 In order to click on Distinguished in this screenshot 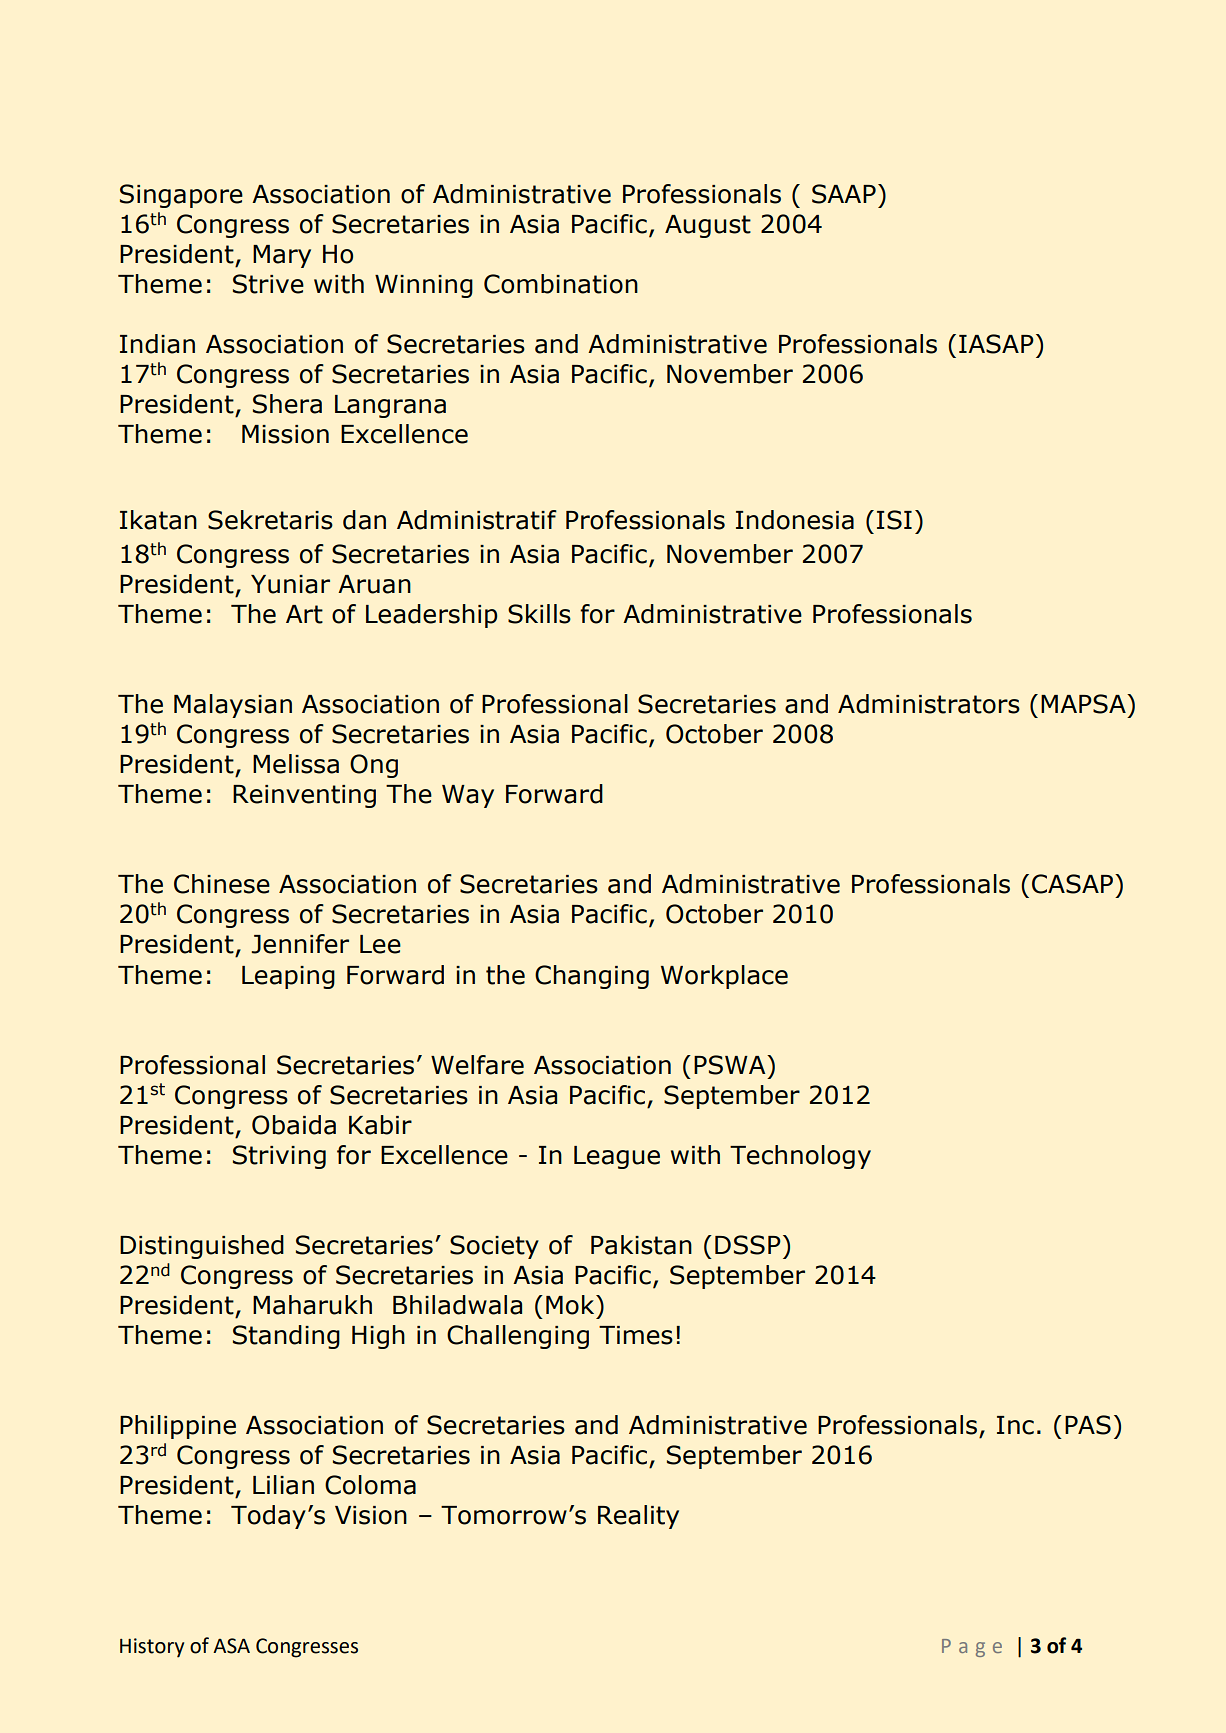, I will do `click(202, 1247)`.
